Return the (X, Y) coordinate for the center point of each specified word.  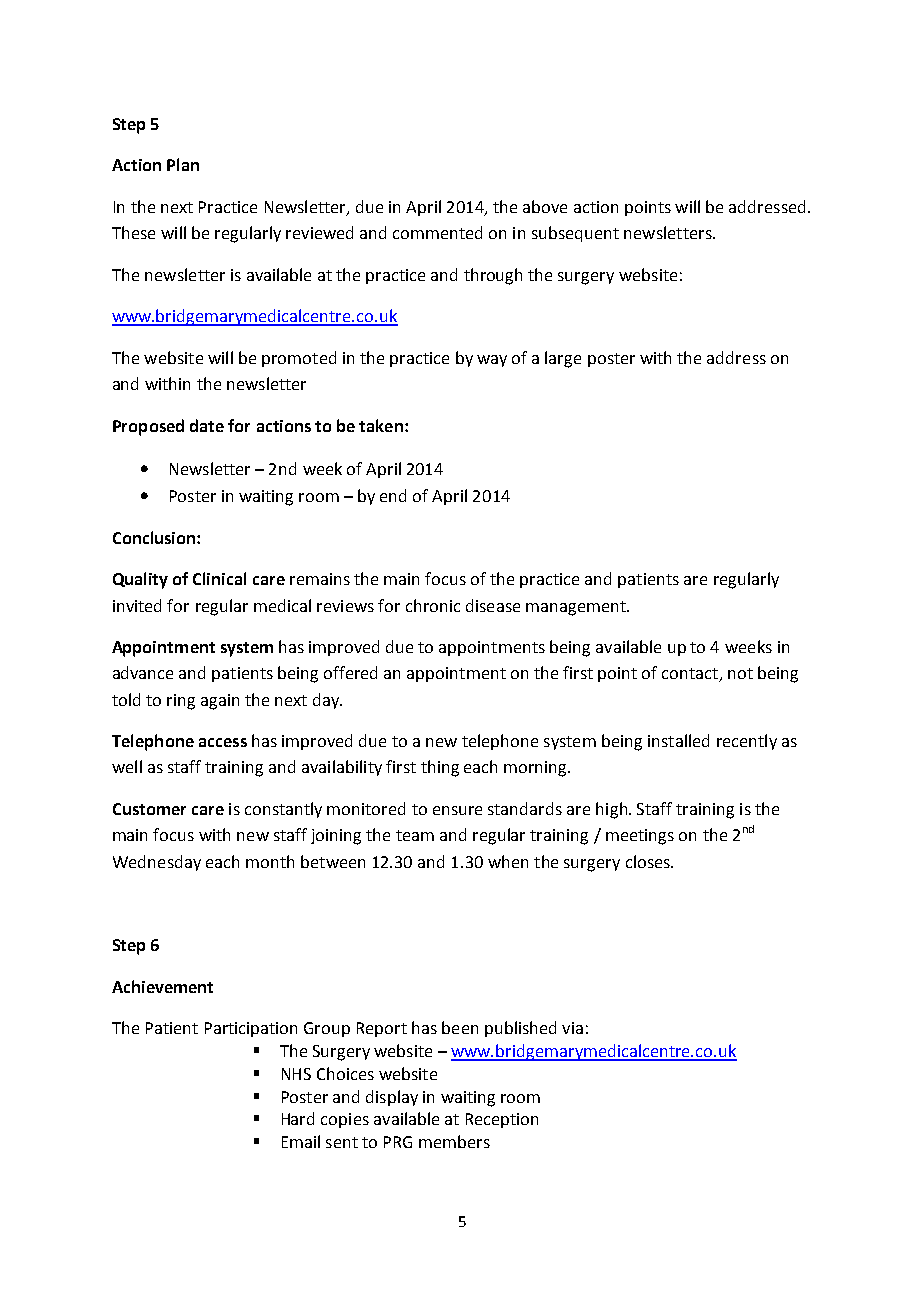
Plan (183, 164)
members (454, 1141)
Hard (298, 1118)
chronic (433, 605)
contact (691, 675)
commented (437, 232)
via (572, 1028)
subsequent (575, 234)
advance (143, 672)
